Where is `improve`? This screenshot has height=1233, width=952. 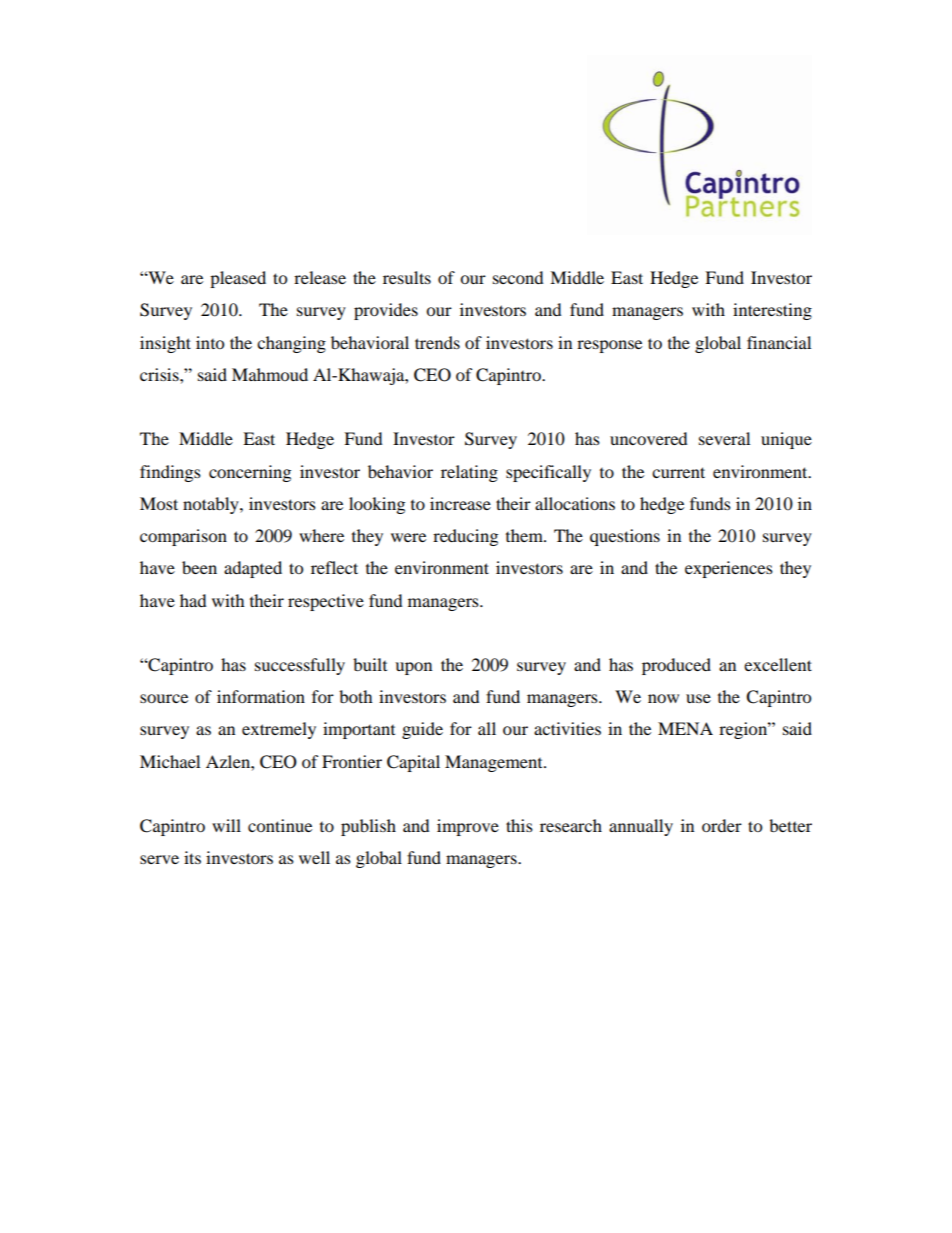
improve is located at coordinates (468, 827).
